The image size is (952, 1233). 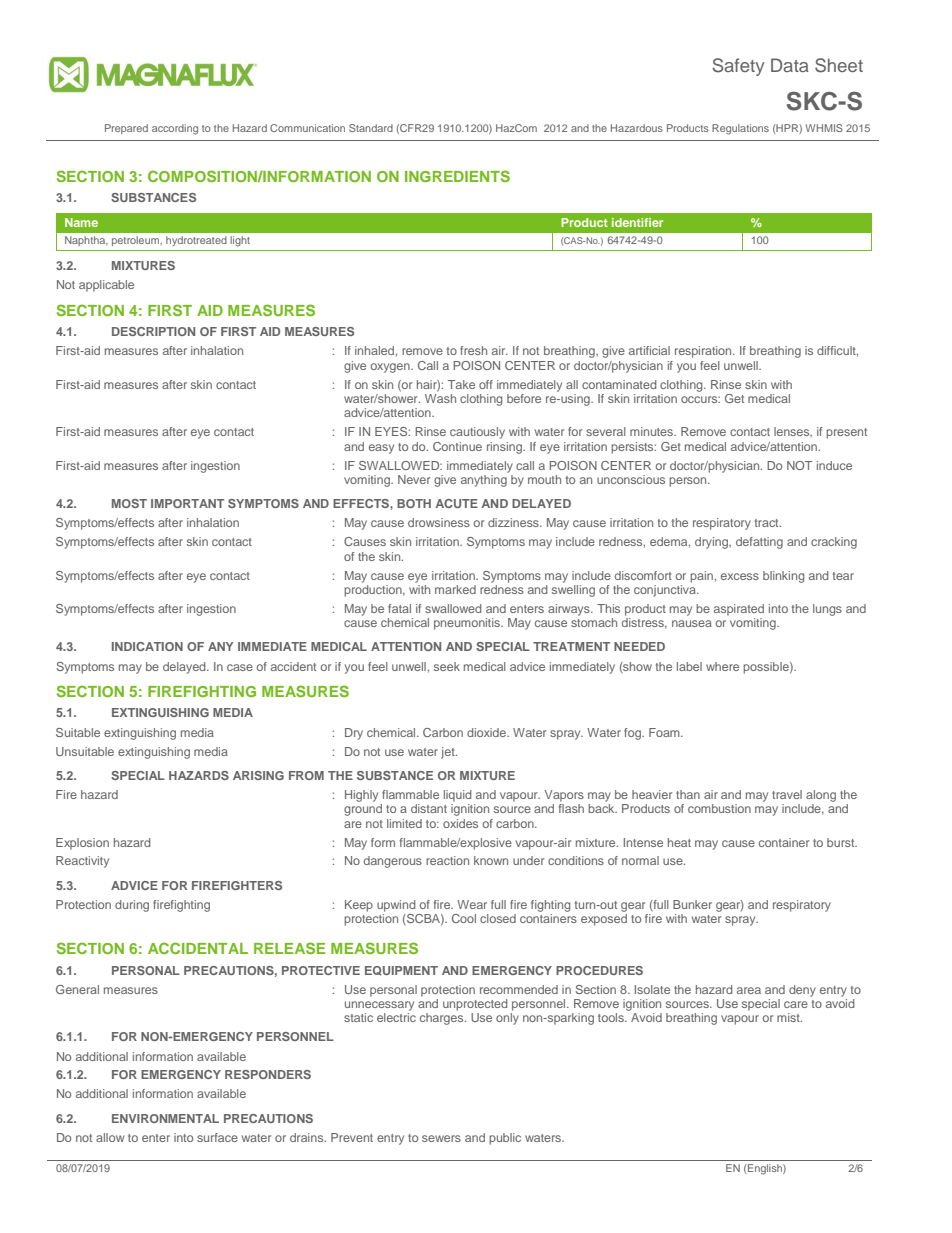 What do you see at coordinates (787, 794) in the image?
I see `travel` at bounding box center [787, 794].
